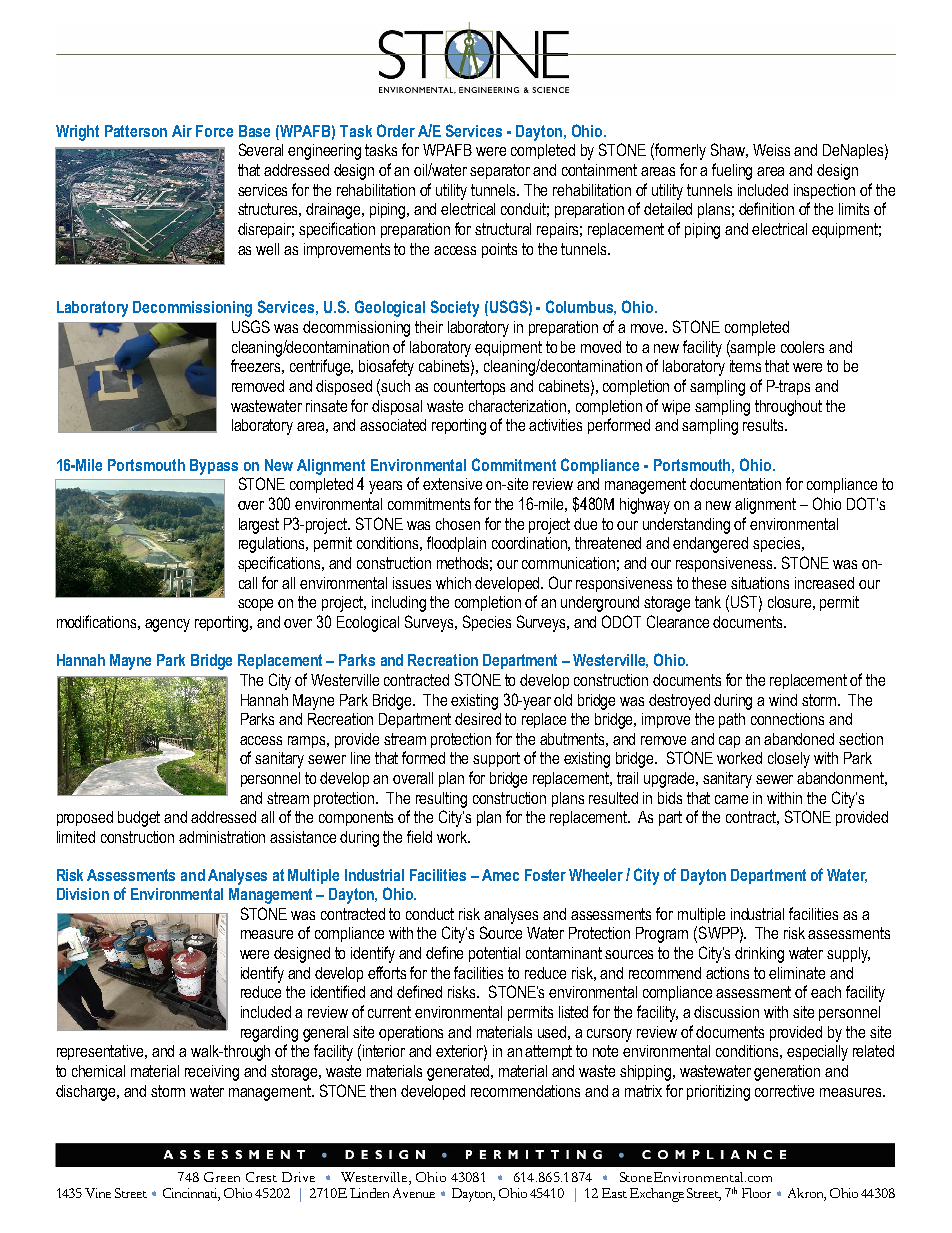 The height and width of the screenshot is (1233, 952). I want to click on Avenue, so click(414, 1193).
